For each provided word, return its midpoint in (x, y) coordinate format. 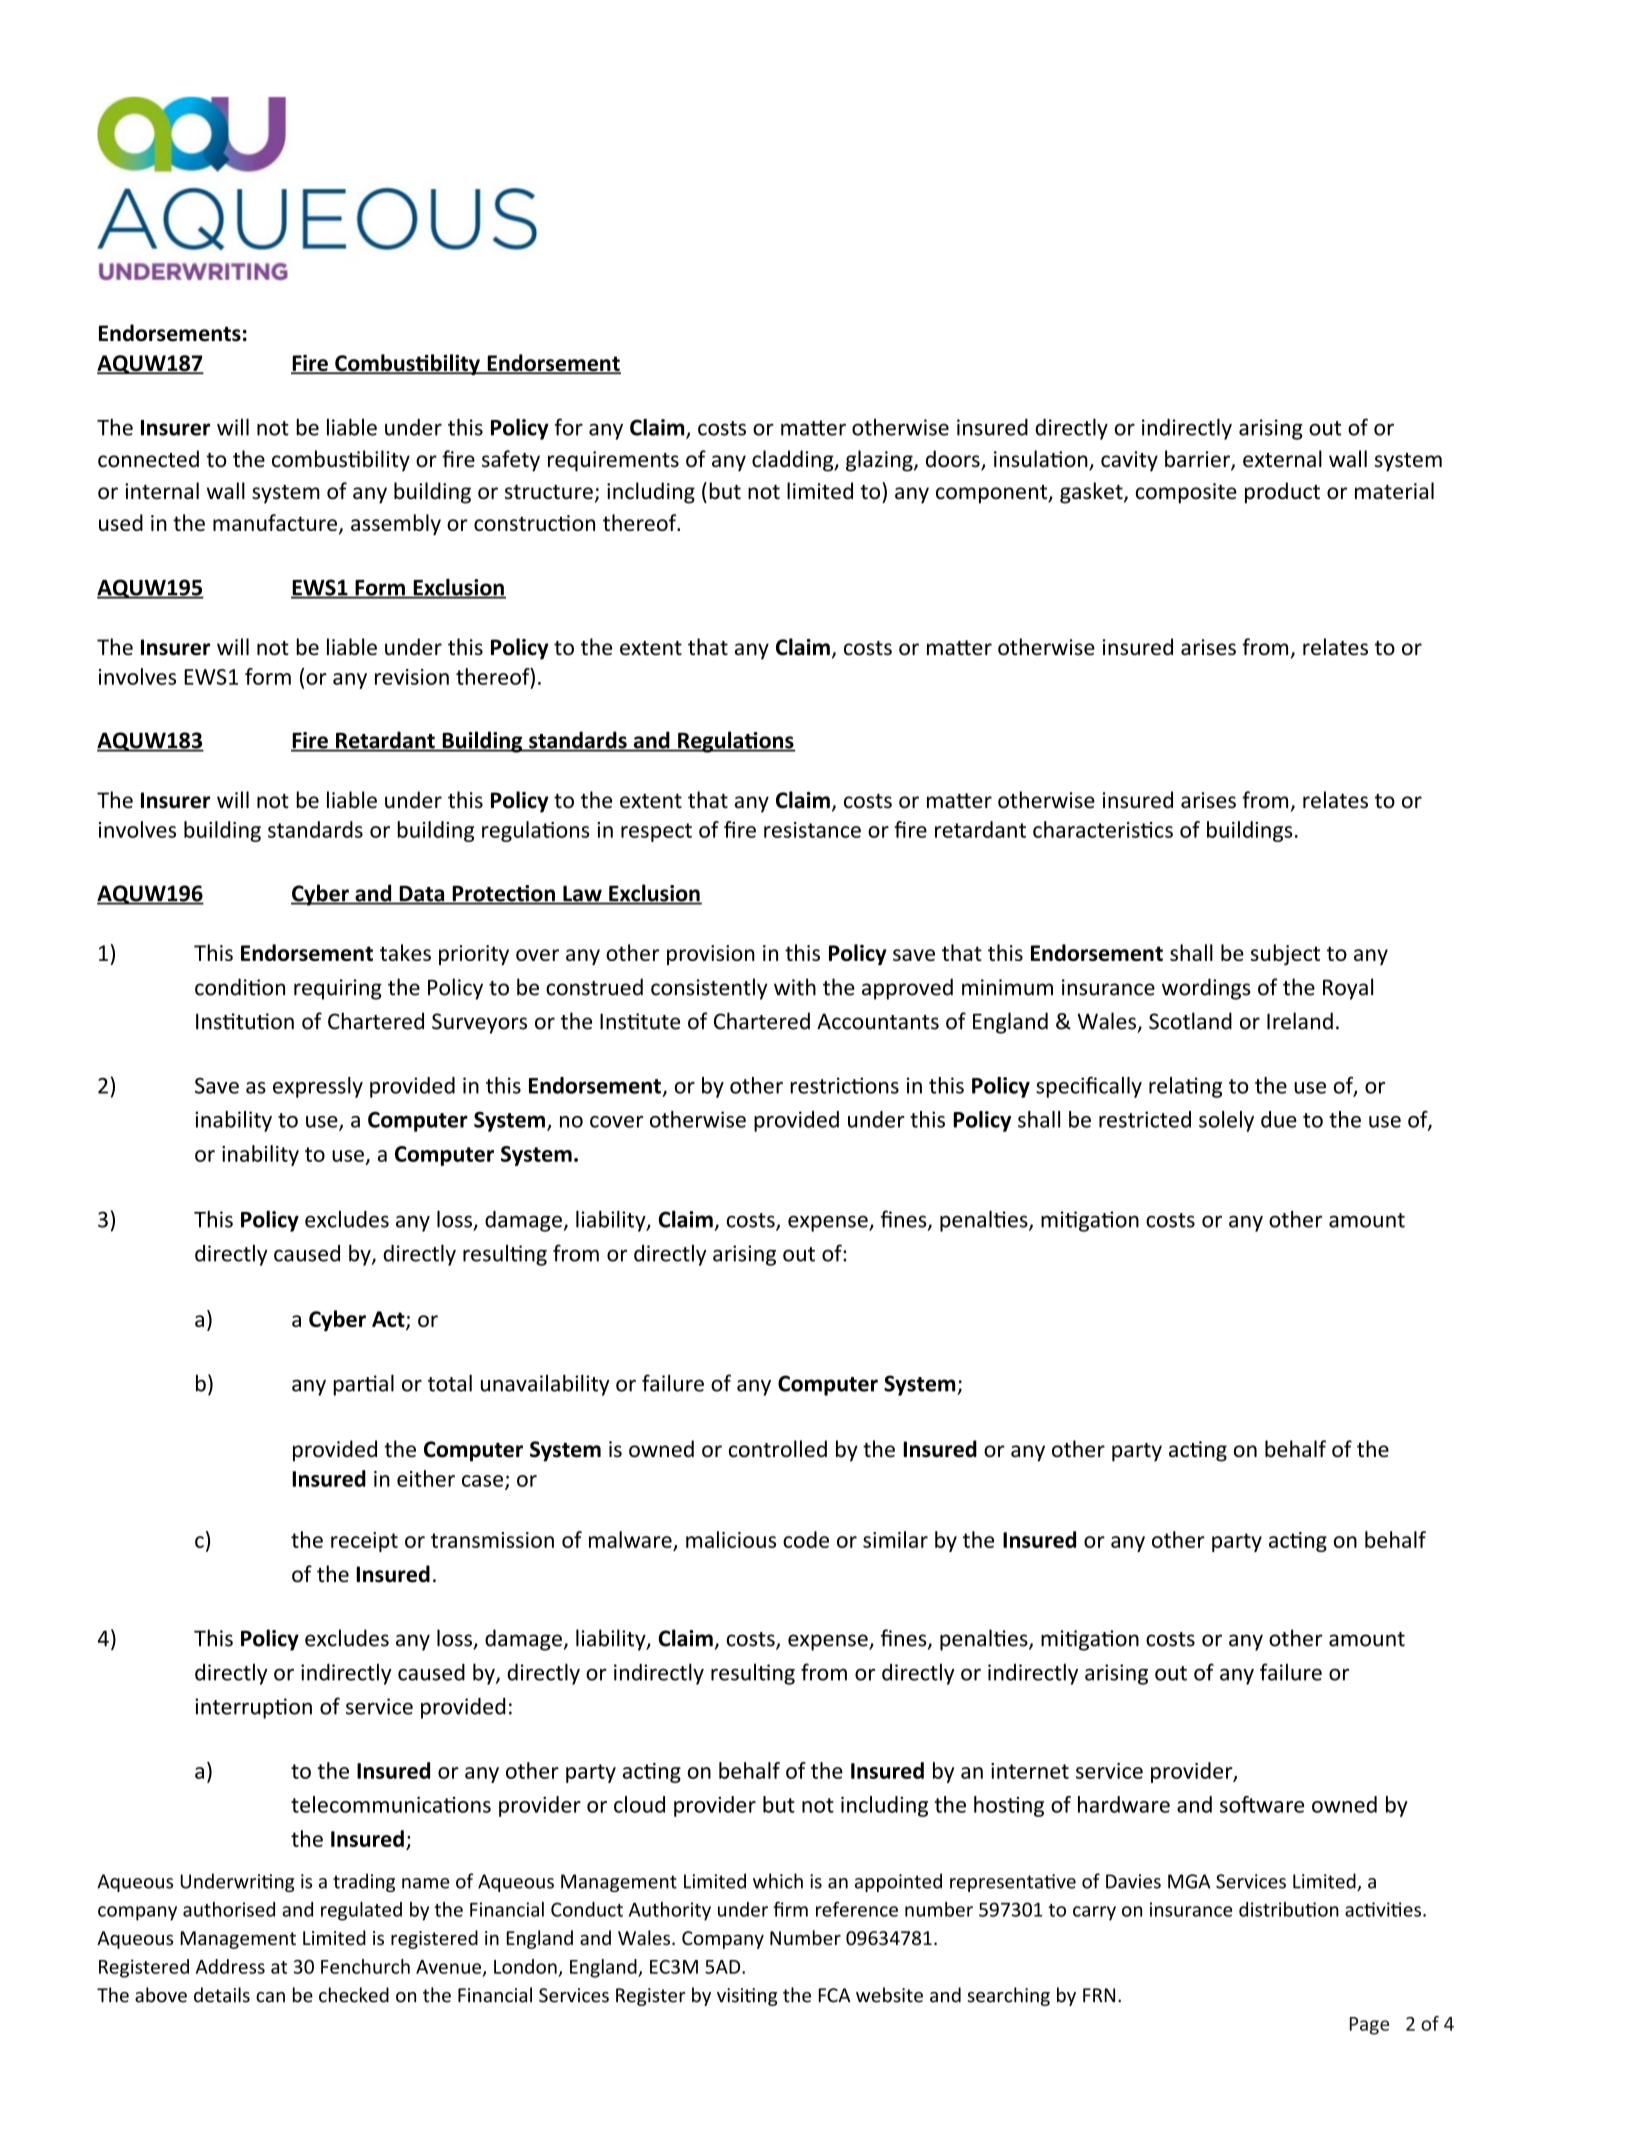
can (270, 1997)
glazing (880, 461)
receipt (364, 1542)
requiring (338, 989)
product (1282, 493)
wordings (1206, 989)
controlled (778, 1449)
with (795, 987)
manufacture (276, 523)
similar (895, 1539)
